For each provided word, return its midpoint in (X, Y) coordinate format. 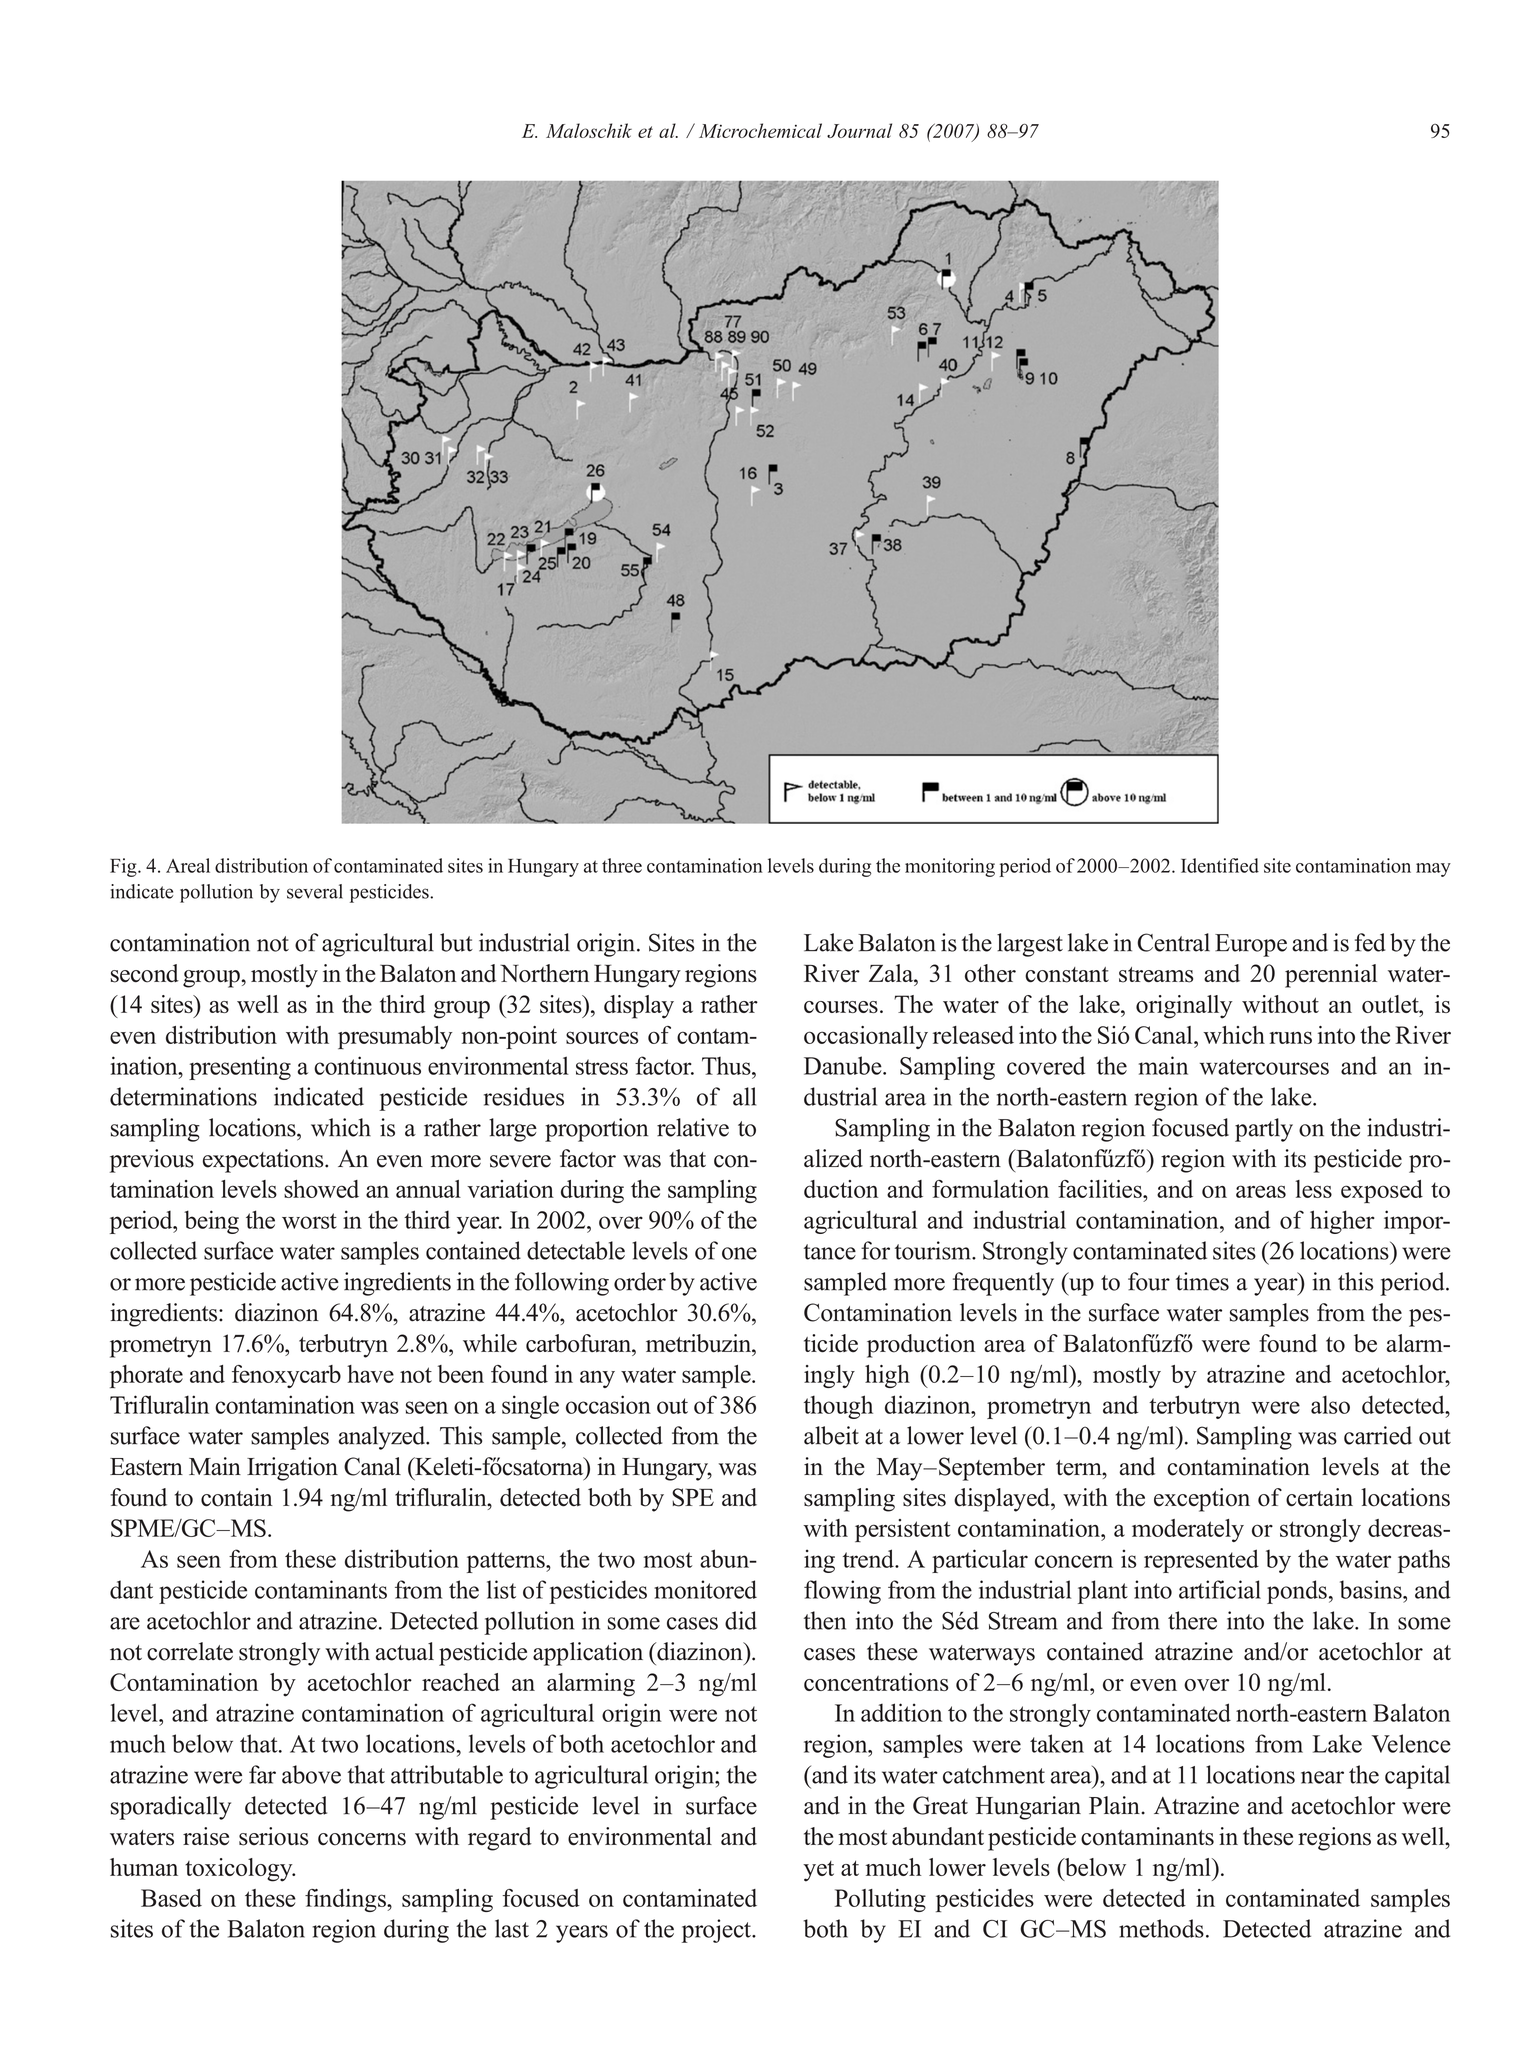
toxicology (240, 1870)
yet (818, 1871)
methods (1161, 1928)
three (622, 865)
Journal (859, 130)
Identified (1220, 865)
